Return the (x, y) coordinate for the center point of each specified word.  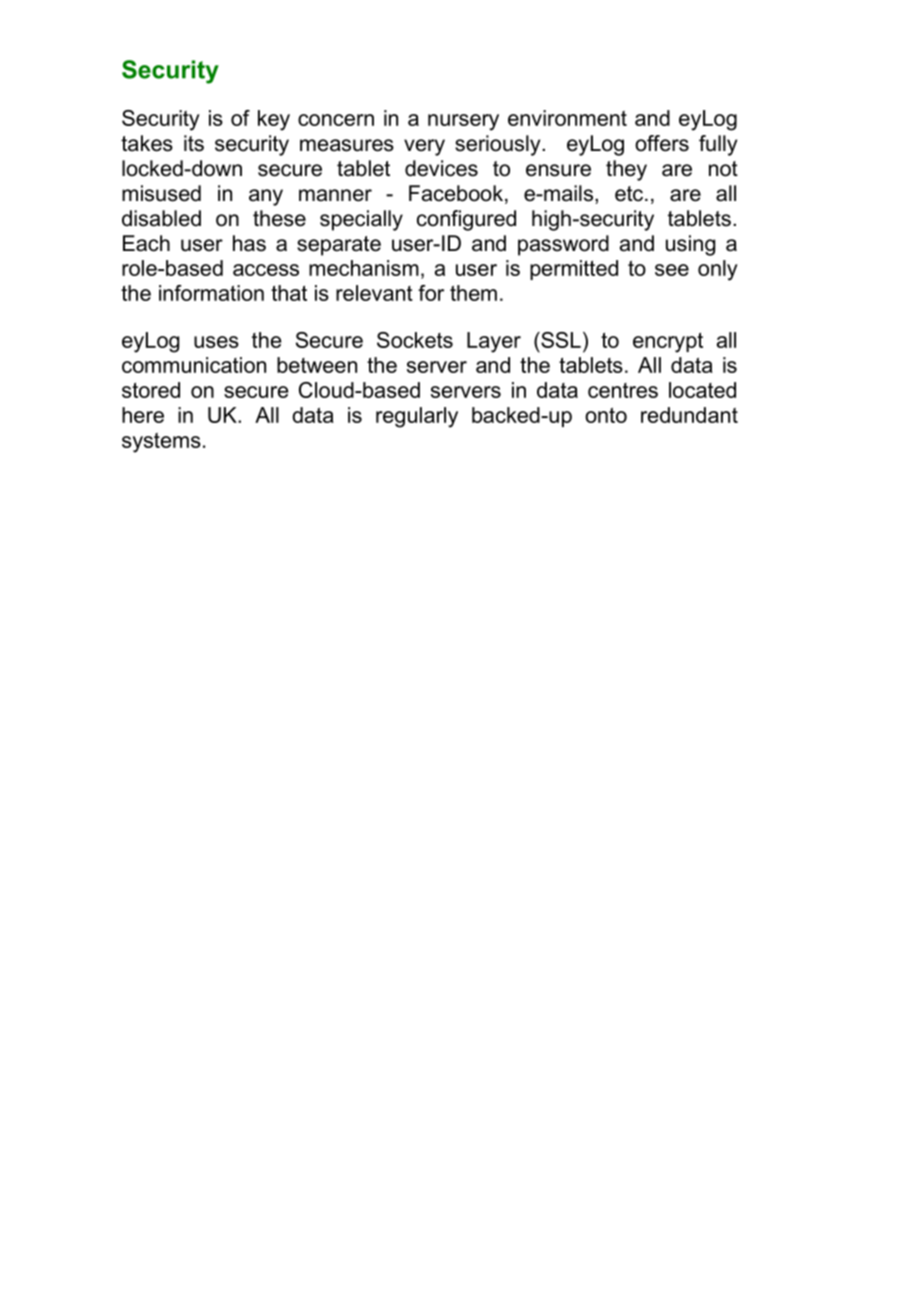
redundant (689, 415)
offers (662, 143)
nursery (463, 122)
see (672, 270)
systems (161, 443)
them (473, 293)
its (194, 143)
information (211, 293)
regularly (417, 417)
